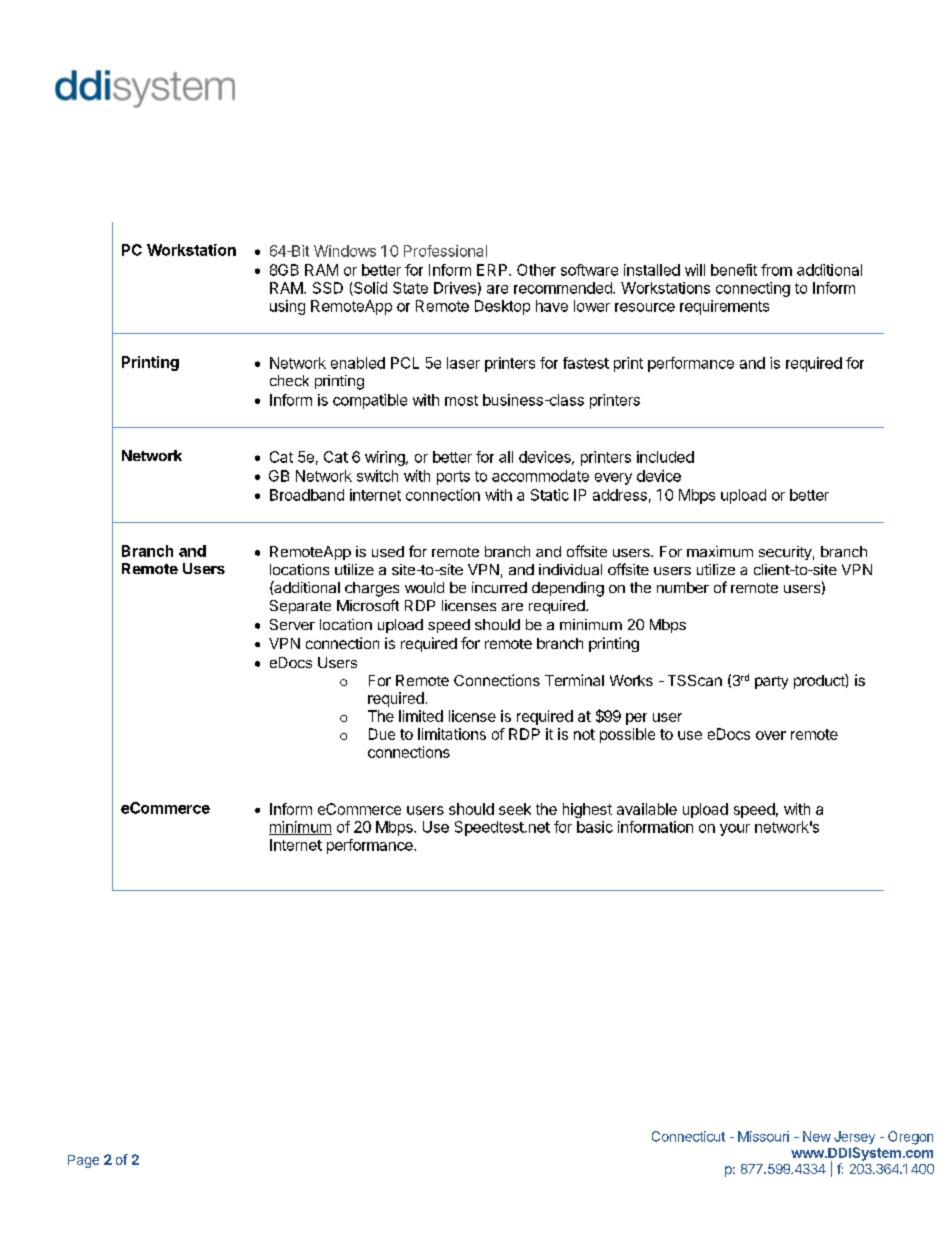 This screenshot has width=952, height=1233. What do you see at coordinates (292, 624) in the screenshot?
I see `Server` at bounding box center [292, 624].
